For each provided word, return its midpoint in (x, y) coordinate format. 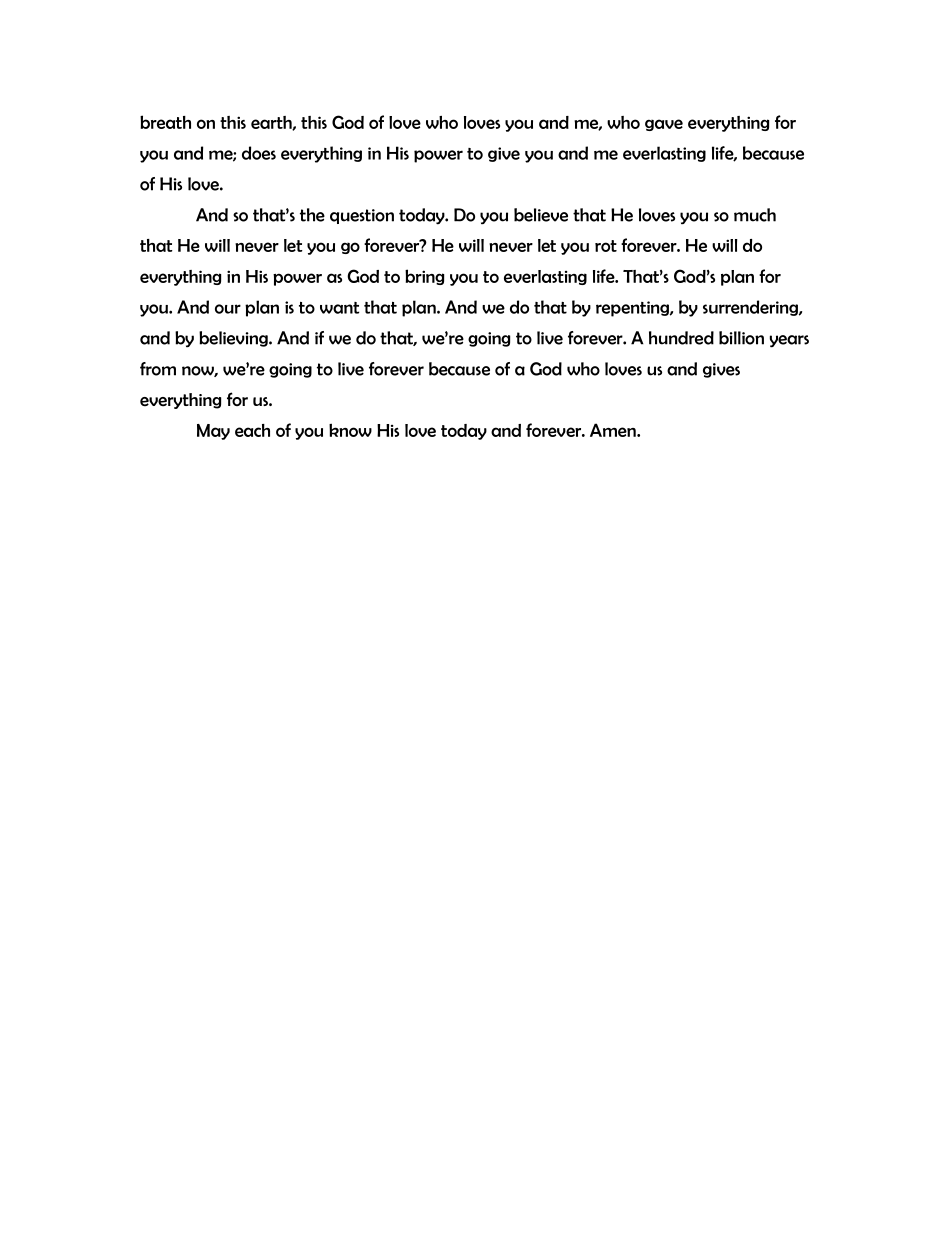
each (252, 430)
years (789, 341)
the (312, 215)
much (755, 215)
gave (664, 125)
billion (741, 338)
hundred (681, 338)
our (228, 309)
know (350, 430)
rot (606, 246)
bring (424, 277)
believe (541, 215)
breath (165, 122)
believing (234, 339)
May (213, 432)
